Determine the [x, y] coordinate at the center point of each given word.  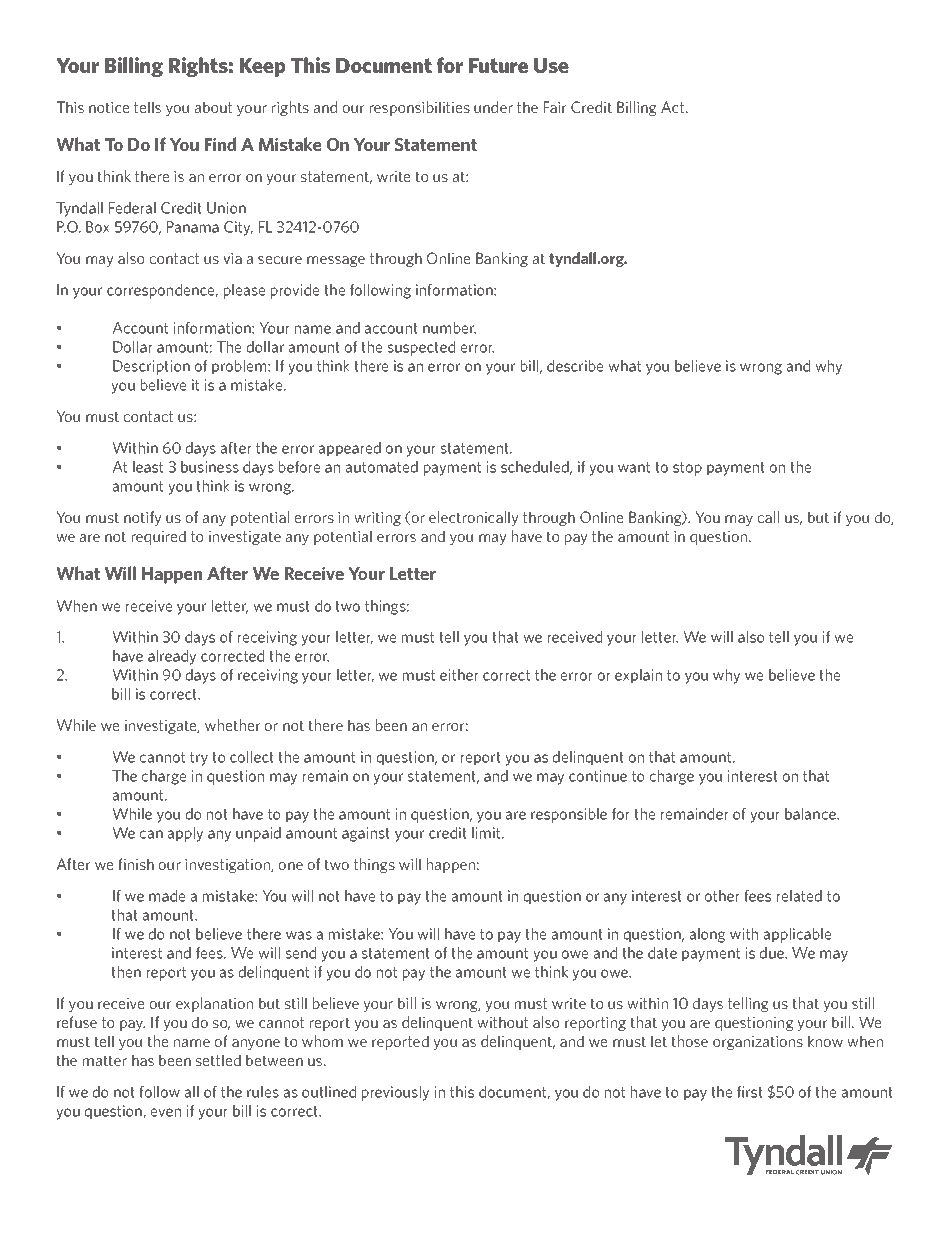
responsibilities [420, 108]
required [159, 537]
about [213, 107]
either [459, 675]
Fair [555, 107]
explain [638, 676]
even [166, 1112]
